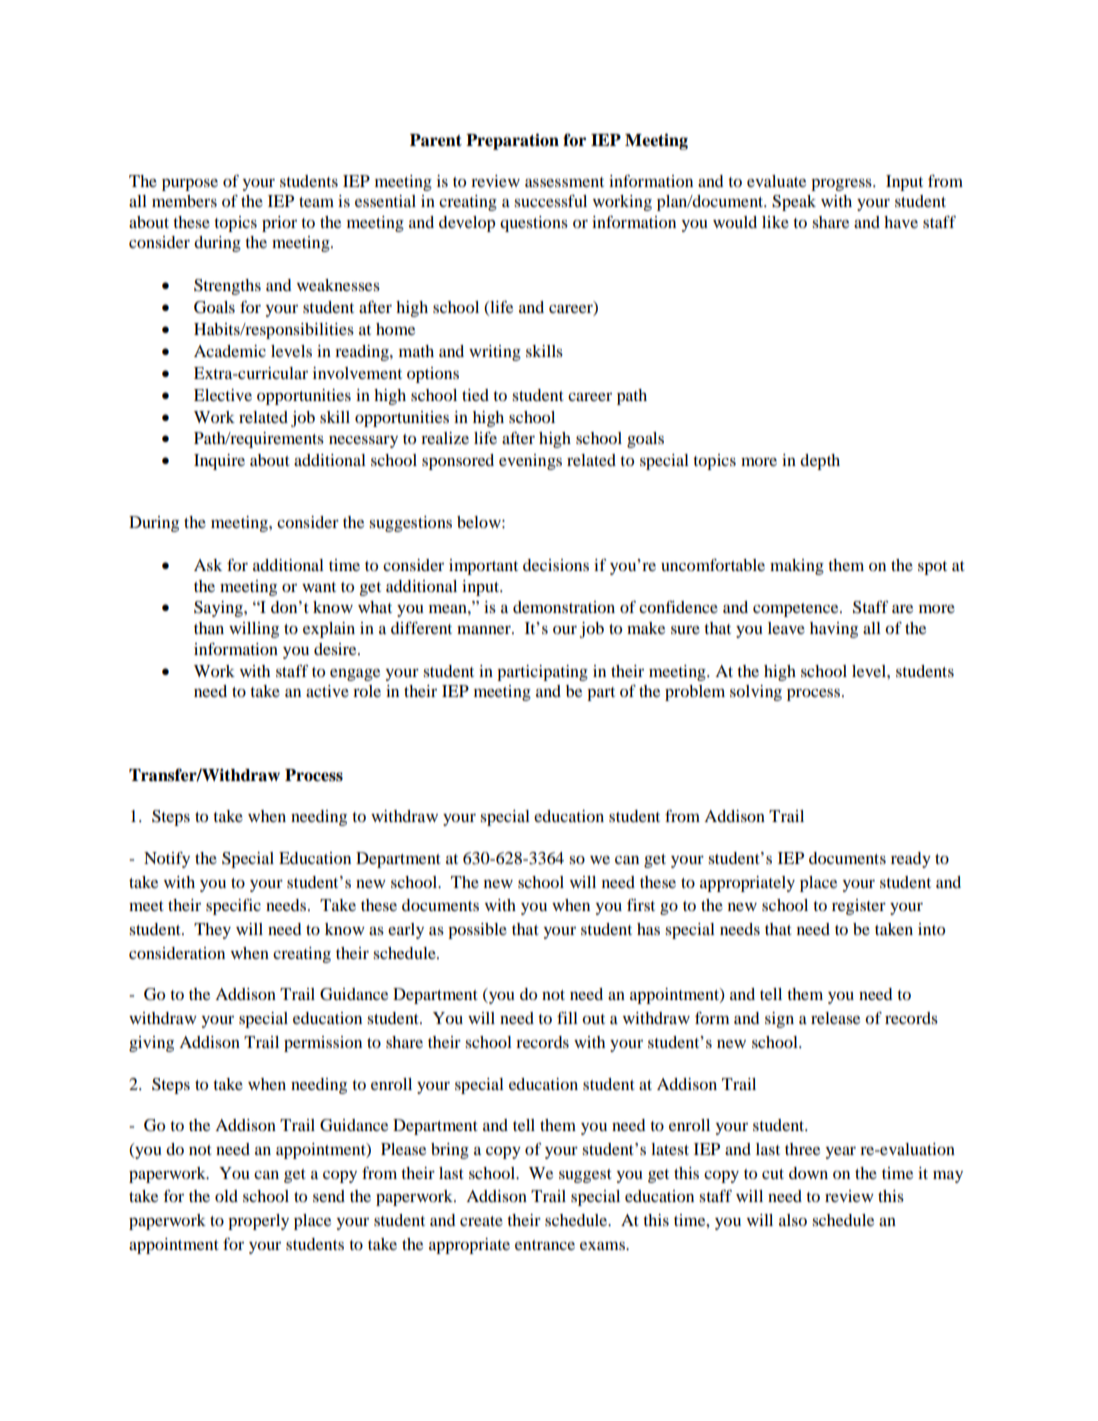  Describe the element at coordinates (564, 182) in the document. I see `assessment` at that location.
